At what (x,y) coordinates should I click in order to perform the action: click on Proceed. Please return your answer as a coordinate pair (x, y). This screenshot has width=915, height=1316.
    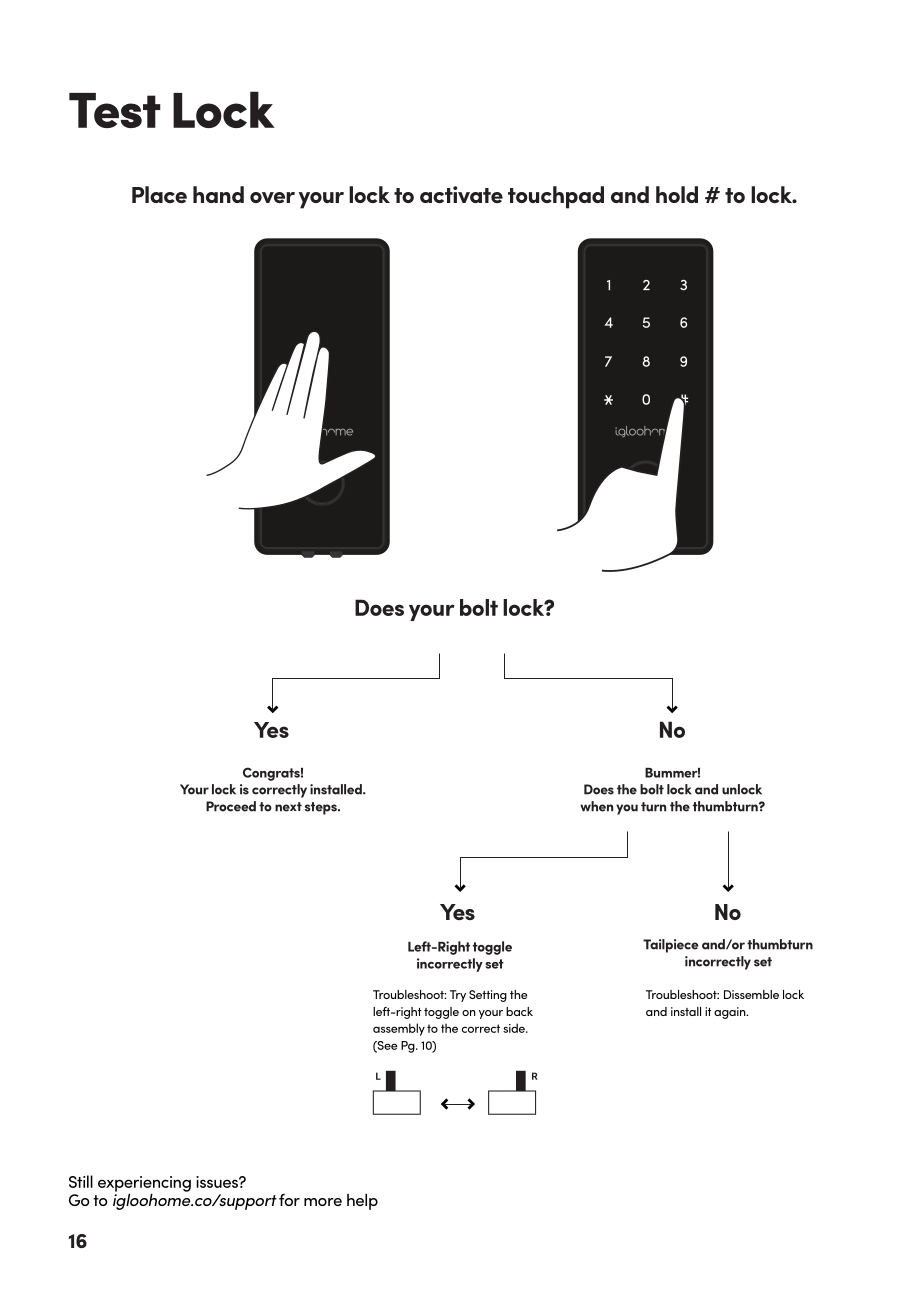
    Looking at the image, I should click on (231, 806).
